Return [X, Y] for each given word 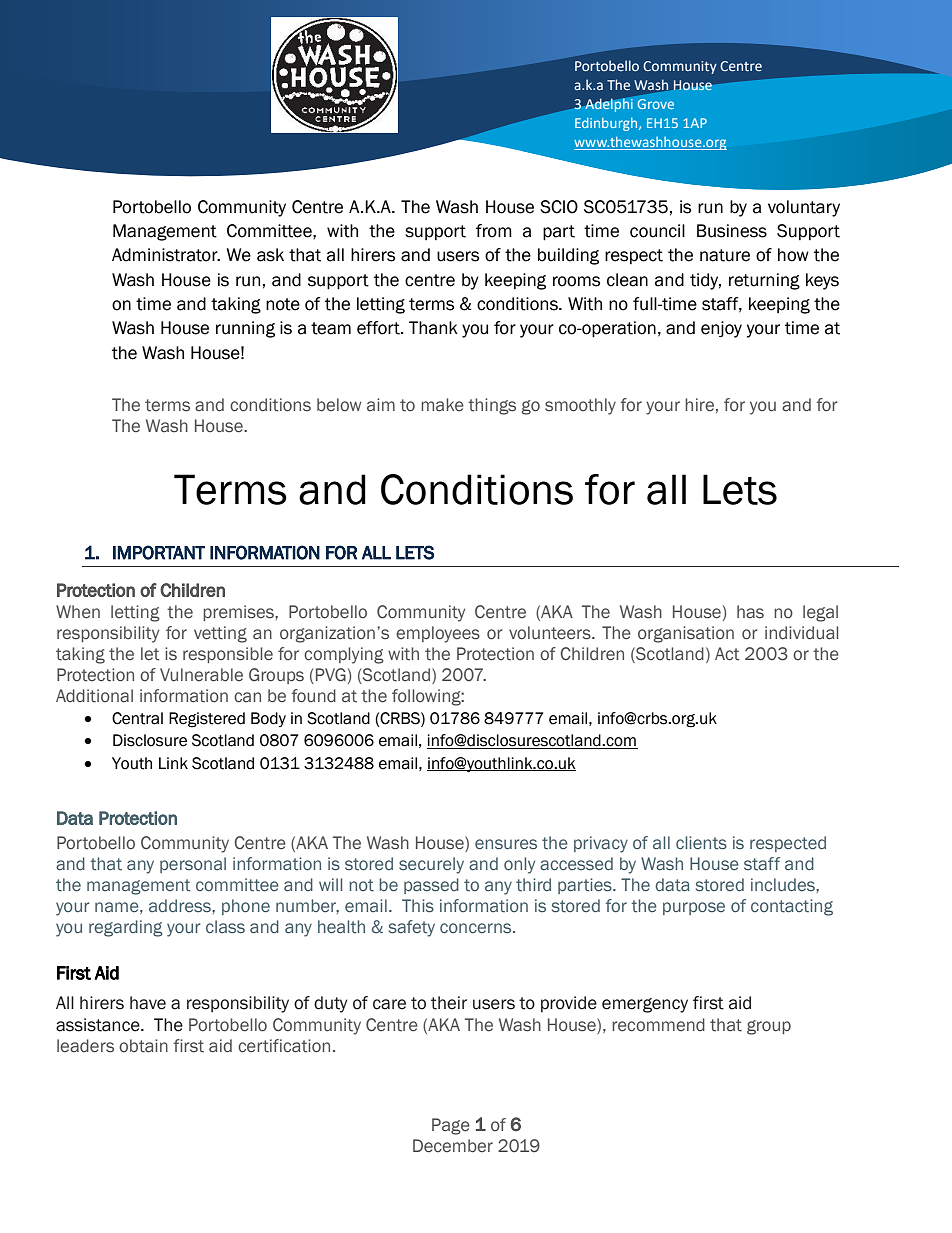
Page [451, 1126]
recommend [658, 1025]
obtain [143, 1046]
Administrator [166, 255]
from [494, 231]
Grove [656, 104]
